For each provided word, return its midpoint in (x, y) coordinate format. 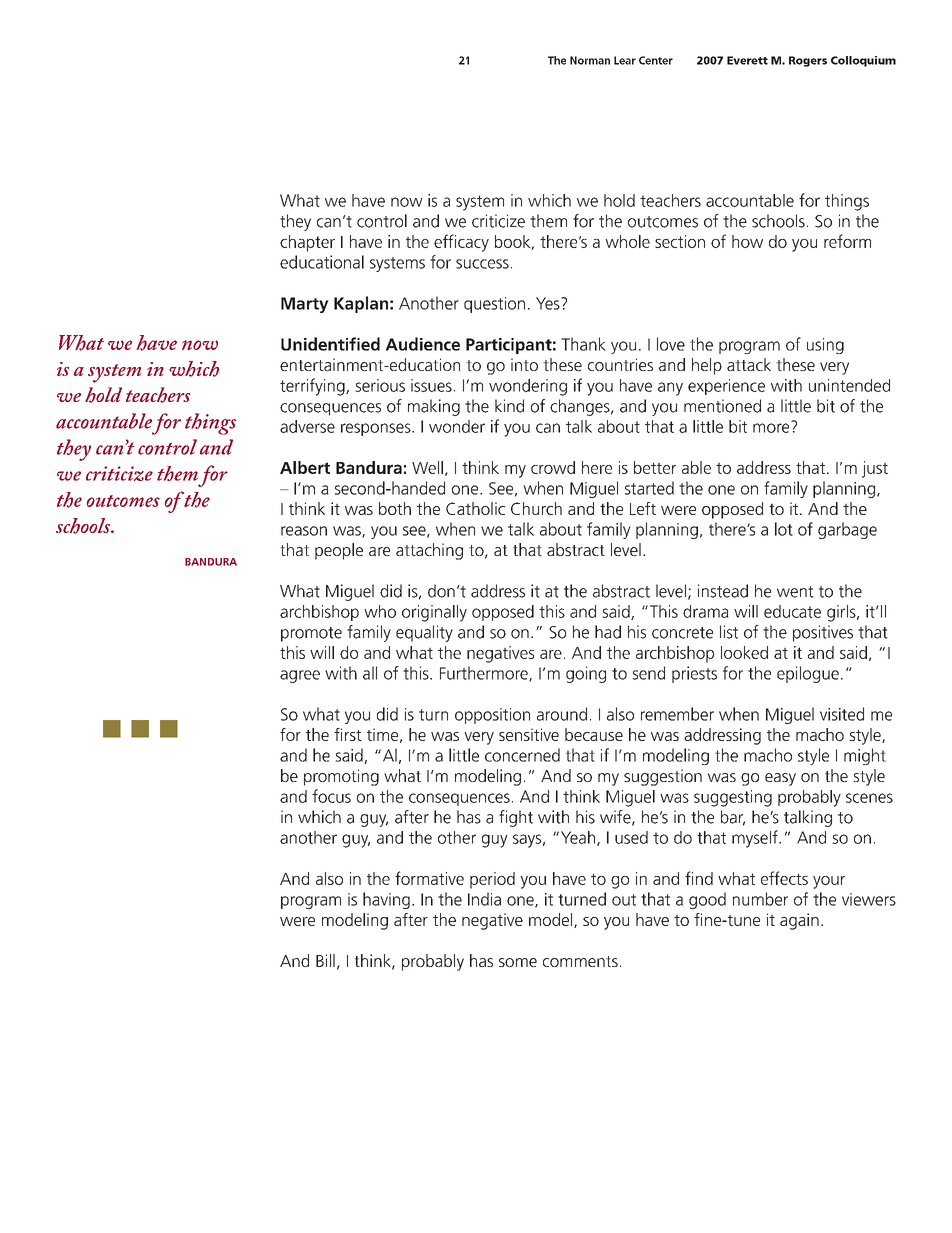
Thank (583, 344)
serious (380, 385)
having (386, 900)
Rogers (808, 61)
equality (424, 633)
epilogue (808, 674)
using (825, 346)
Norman (590, 60)
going (586, 674)
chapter (307, 243)
